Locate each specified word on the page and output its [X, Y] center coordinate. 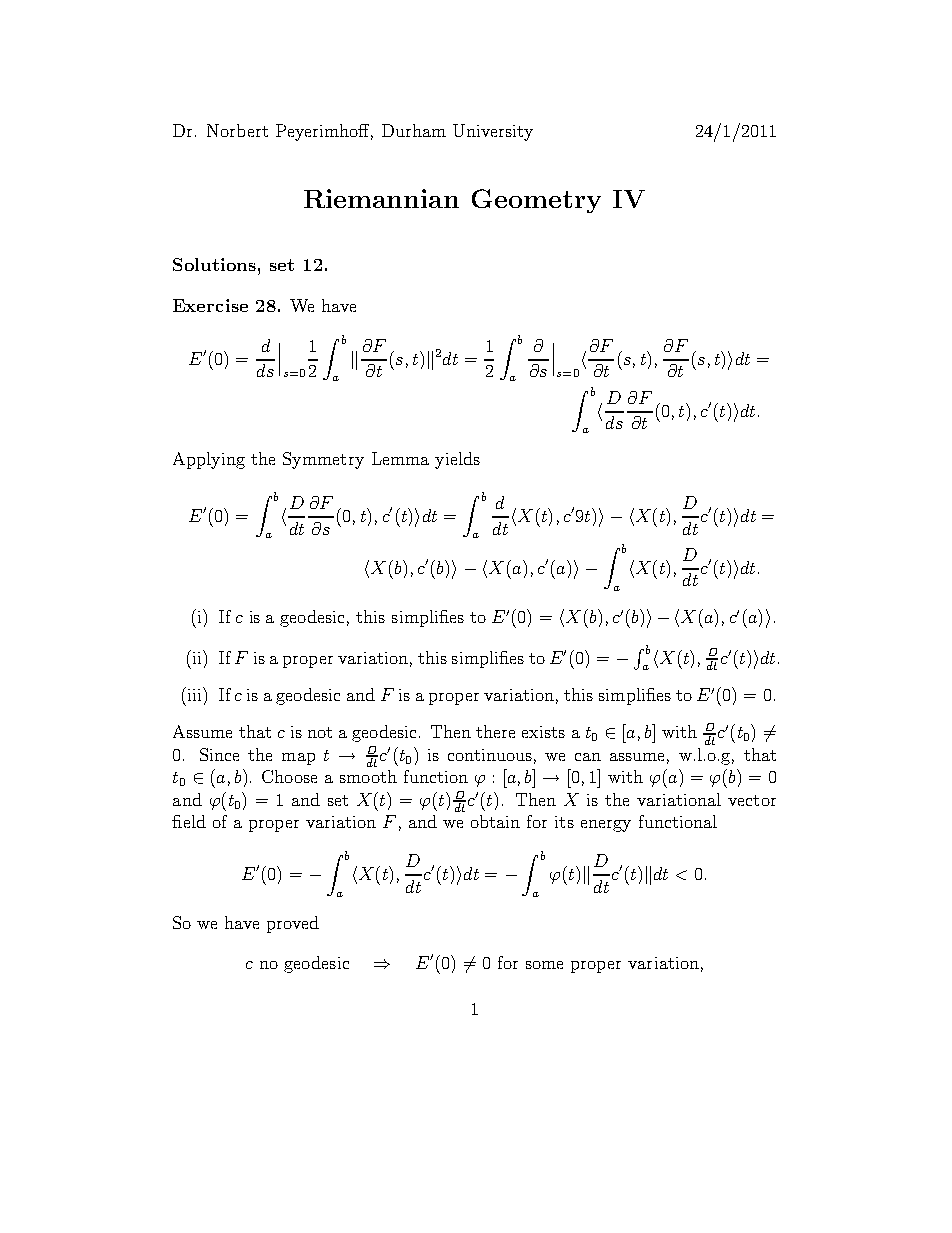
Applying [209, 460]
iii [194, 694]
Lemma [400, 458]
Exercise [210, 305]
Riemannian [381, 198]
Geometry [536, 201]
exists [543, 732]
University [493, 132]
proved [293, 924]
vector [752, 800]
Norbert [237, 130]
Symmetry [323, 460]
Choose [289, 776]
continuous [490, 755]
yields [457, 460]
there [495, 731]
